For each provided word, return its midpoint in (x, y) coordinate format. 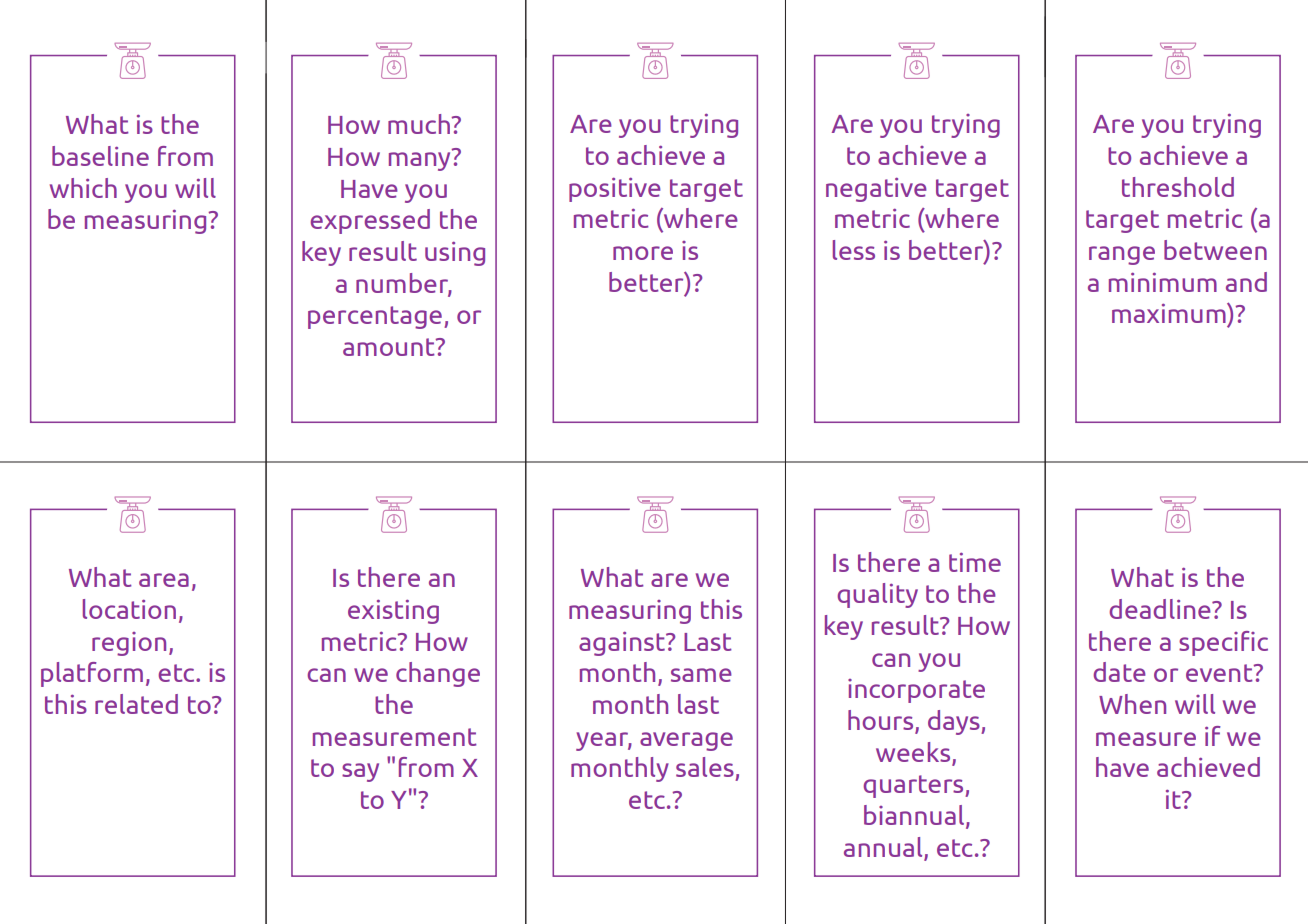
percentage (375, 317)
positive (615, 189)
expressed (370, 221)
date (1119, 672)
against (623, 643)
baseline (100, 156)
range (1122, 255)
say (360, 772)
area (164, 580)
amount (390, 347)
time (975, 562)
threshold (1178, 187)
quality (877, 595)
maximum (1170, 313)
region (129, 644)
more (643, 253)
